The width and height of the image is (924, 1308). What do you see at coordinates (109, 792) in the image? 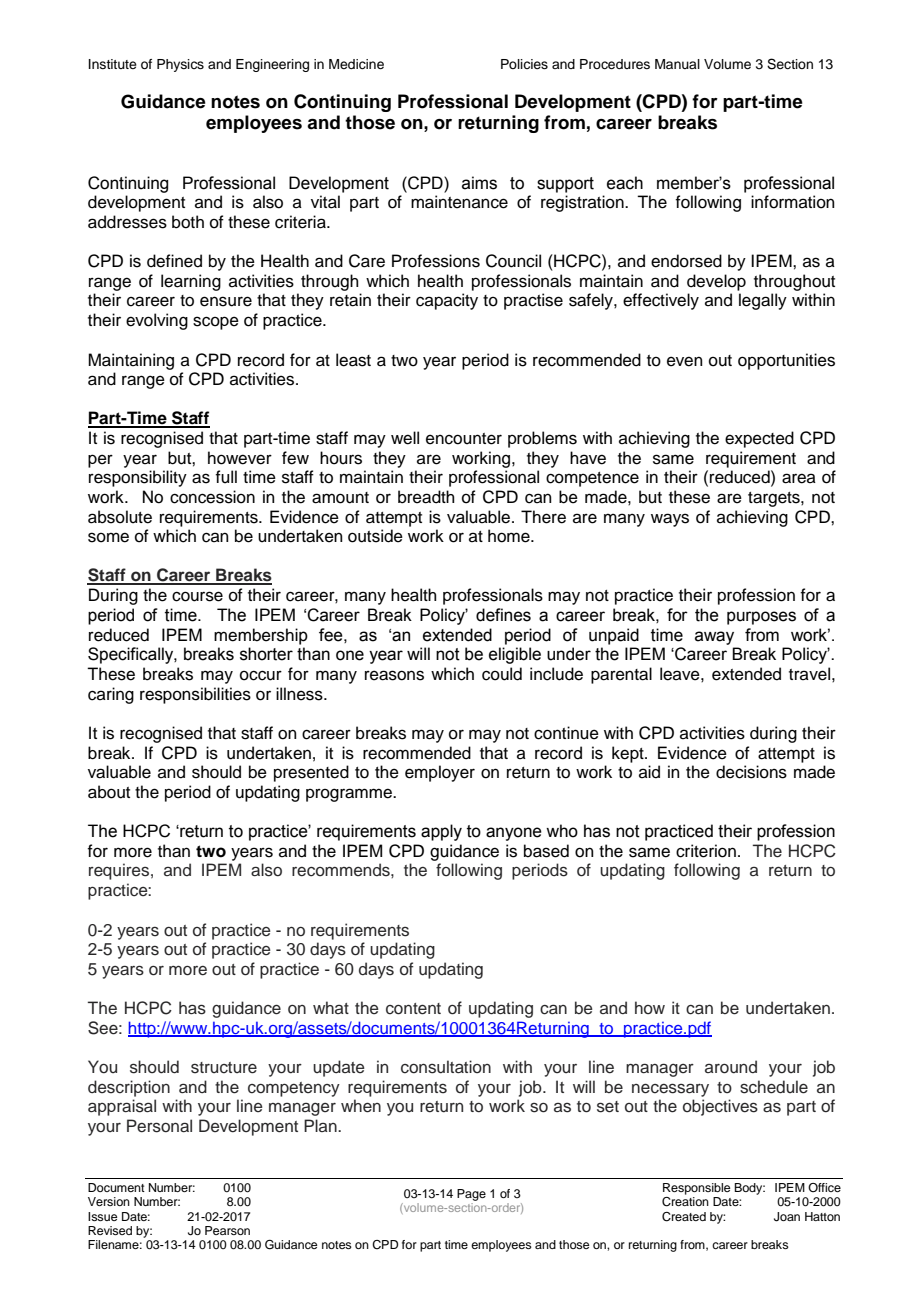
I see `about` at bounding box center [109, 792].
